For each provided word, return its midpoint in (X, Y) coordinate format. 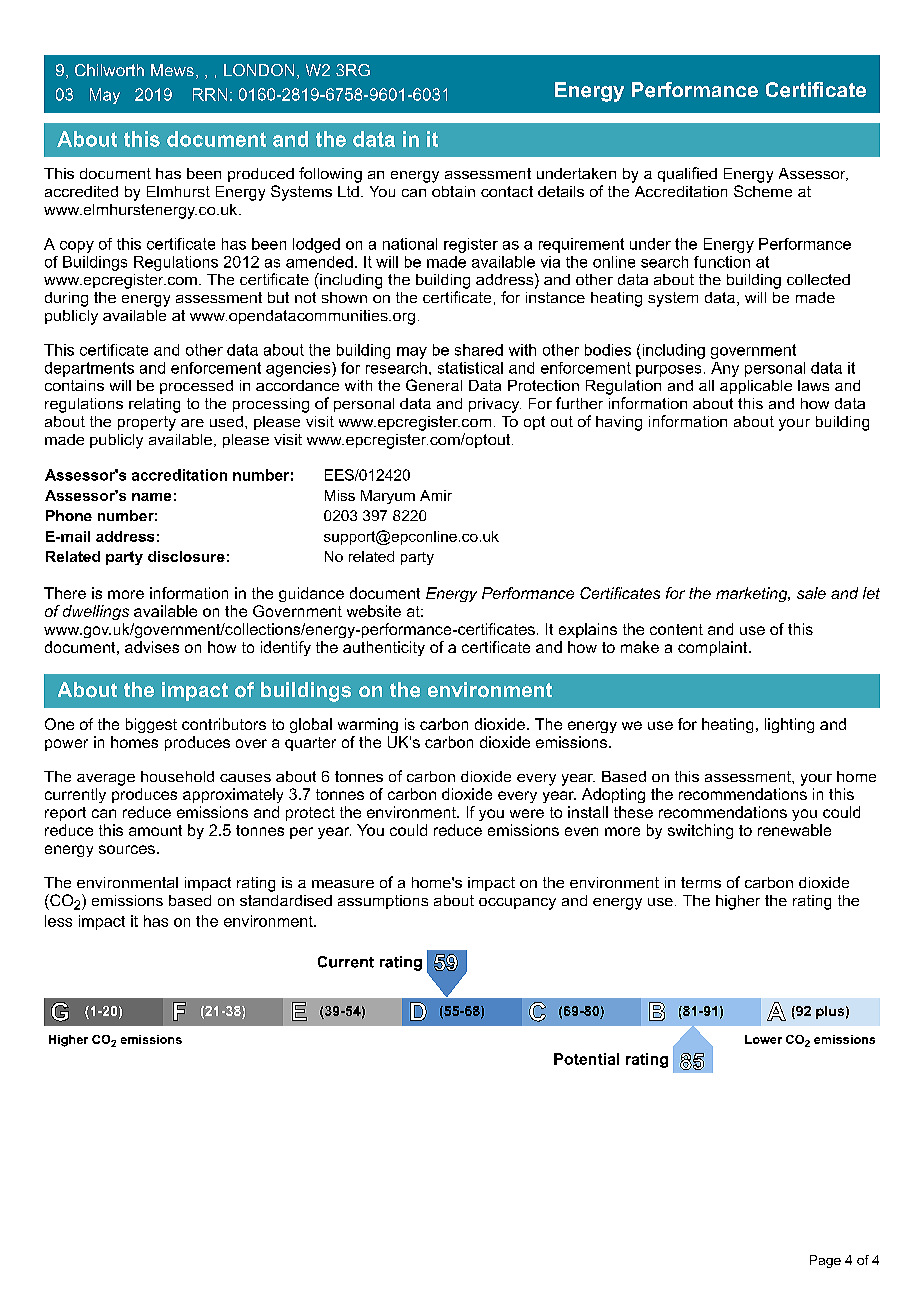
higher (738, 902)
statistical (470, 368)
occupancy (517, 904)
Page (825, 1261)
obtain (453, 191)
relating (154, 405)
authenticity (384, 648)
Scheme (763, 191)
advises (152, 647)
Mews (172, 70)
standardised (286, 900)
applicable (756, 387)
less (58, 921)
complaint (714, 648)
